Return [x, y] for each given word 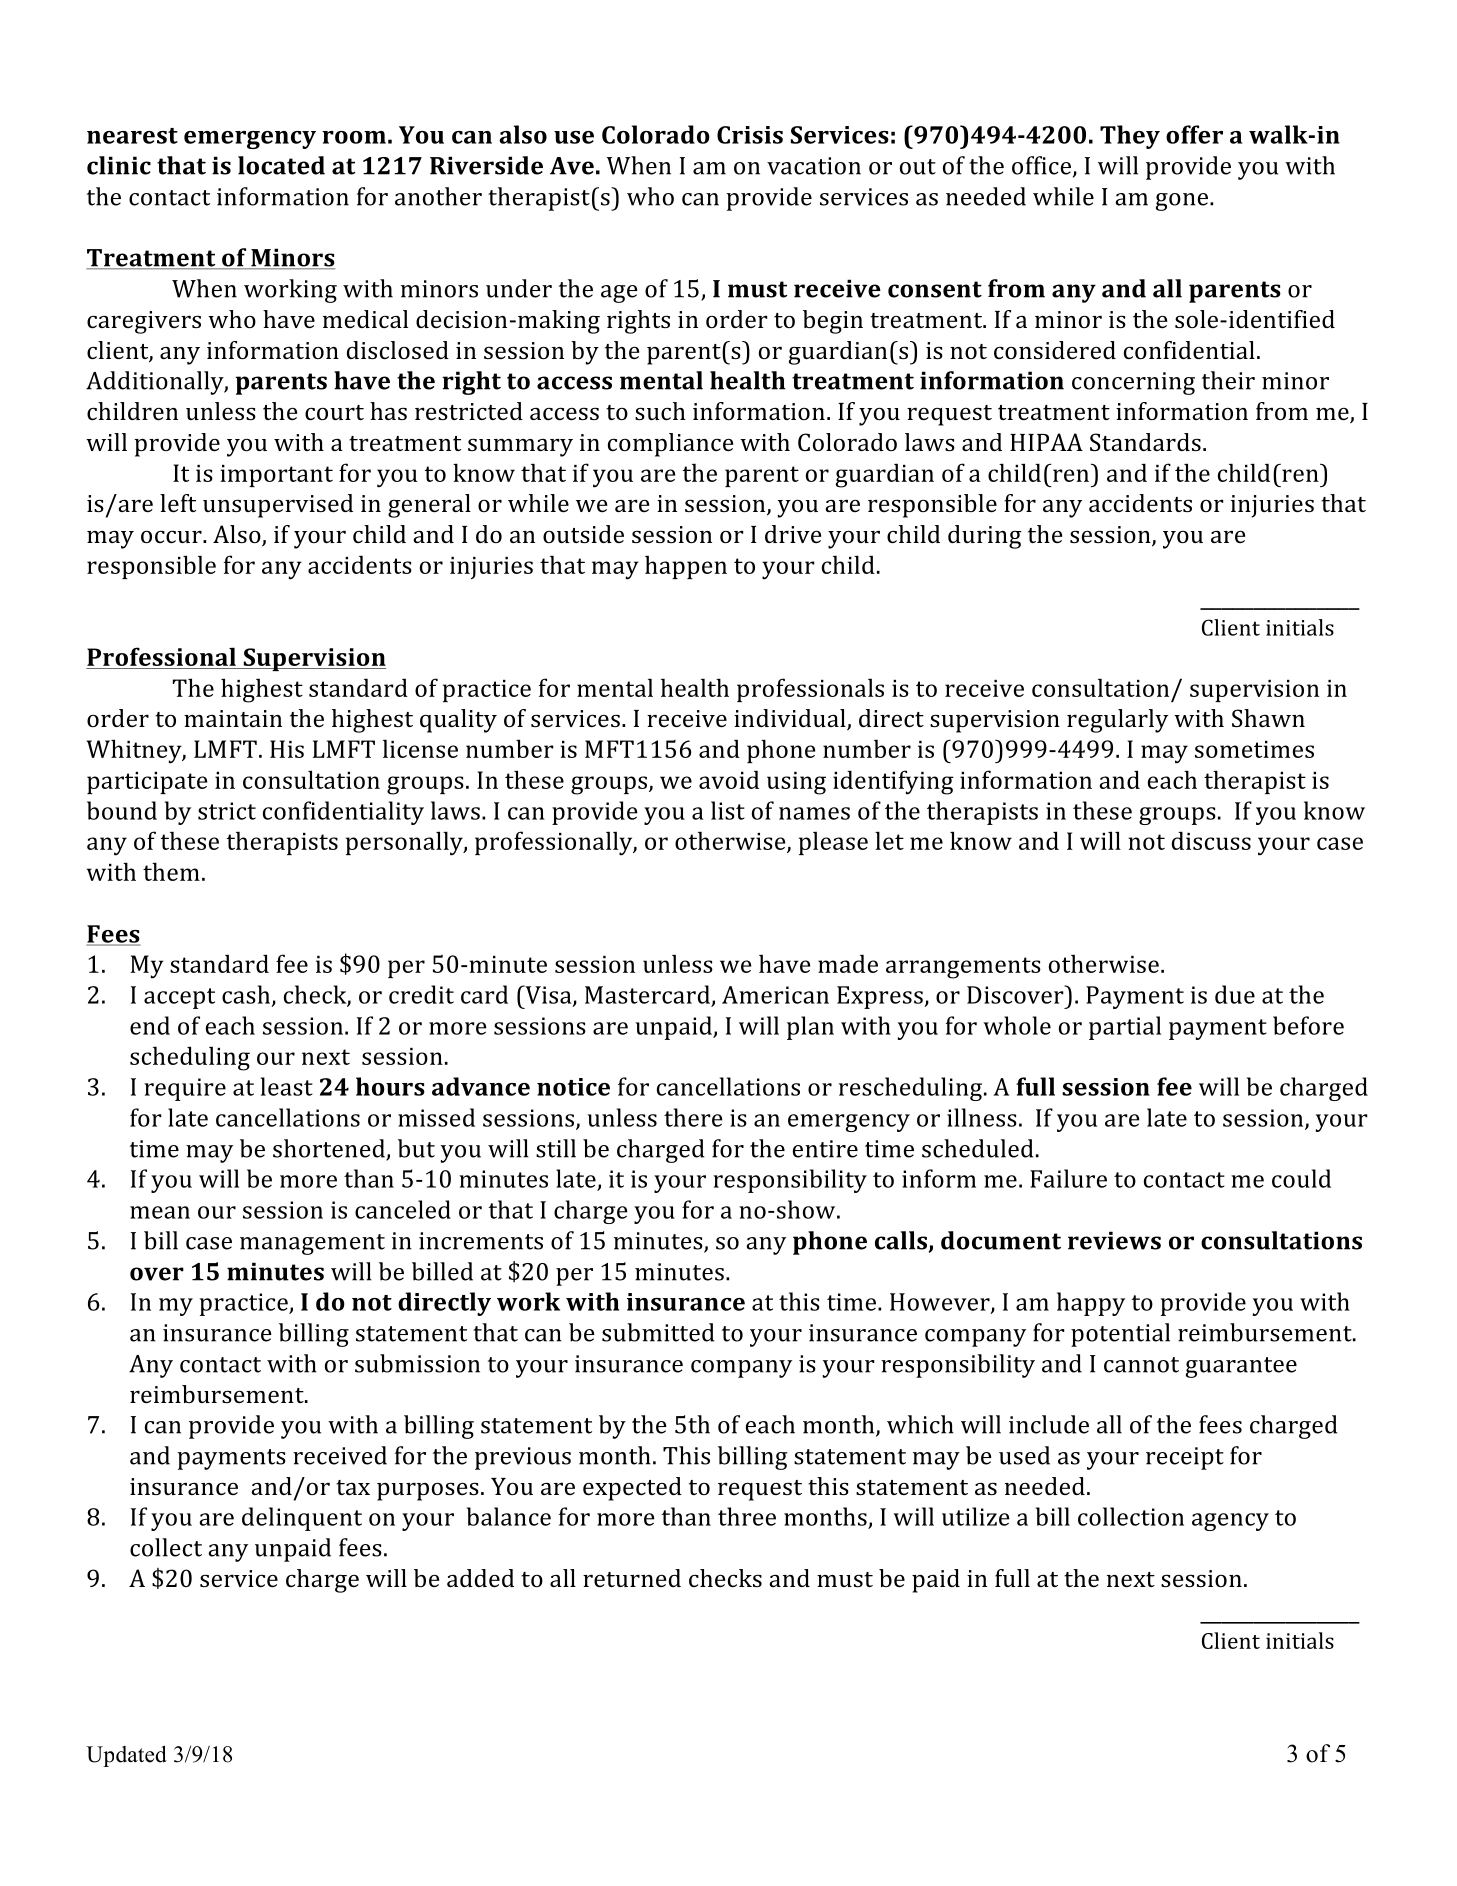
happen [686, 567]
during [985, 537]
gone [1183, 202]
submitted [658, 1332]
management [312, 1244]
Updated [126, 1756]
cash [247, 995]
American [775, 995]
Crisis [750, 135]
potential [1120, 1335]
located [281, 165]
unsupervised [278, 506]
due [1235, 994]
